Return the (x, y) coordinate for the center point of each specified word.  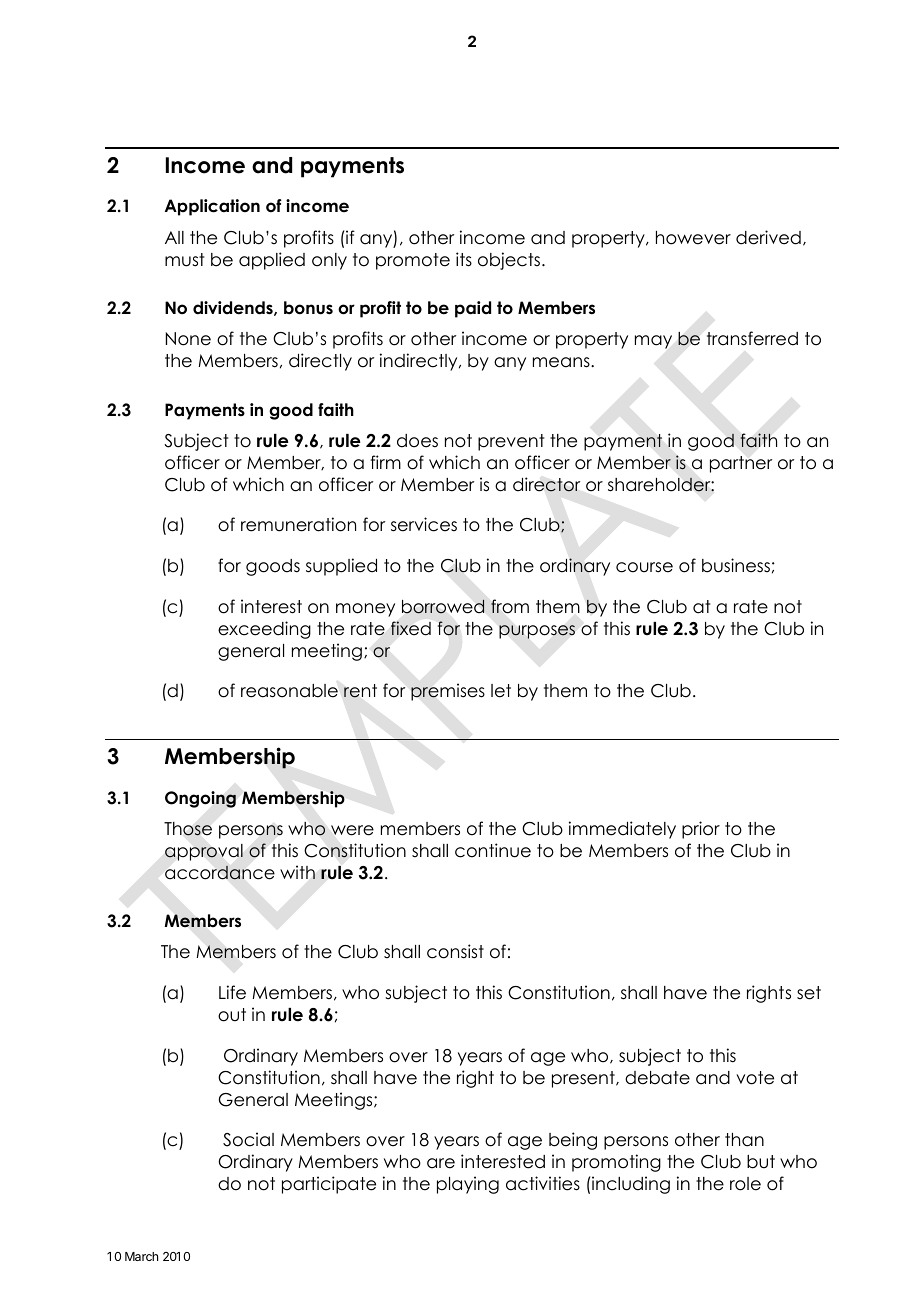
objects (509, 261)
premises (448, 692)
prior (701, 830)
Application (212, 207)
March (141, 1256)
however (693, 238)
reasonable (289, 691)
